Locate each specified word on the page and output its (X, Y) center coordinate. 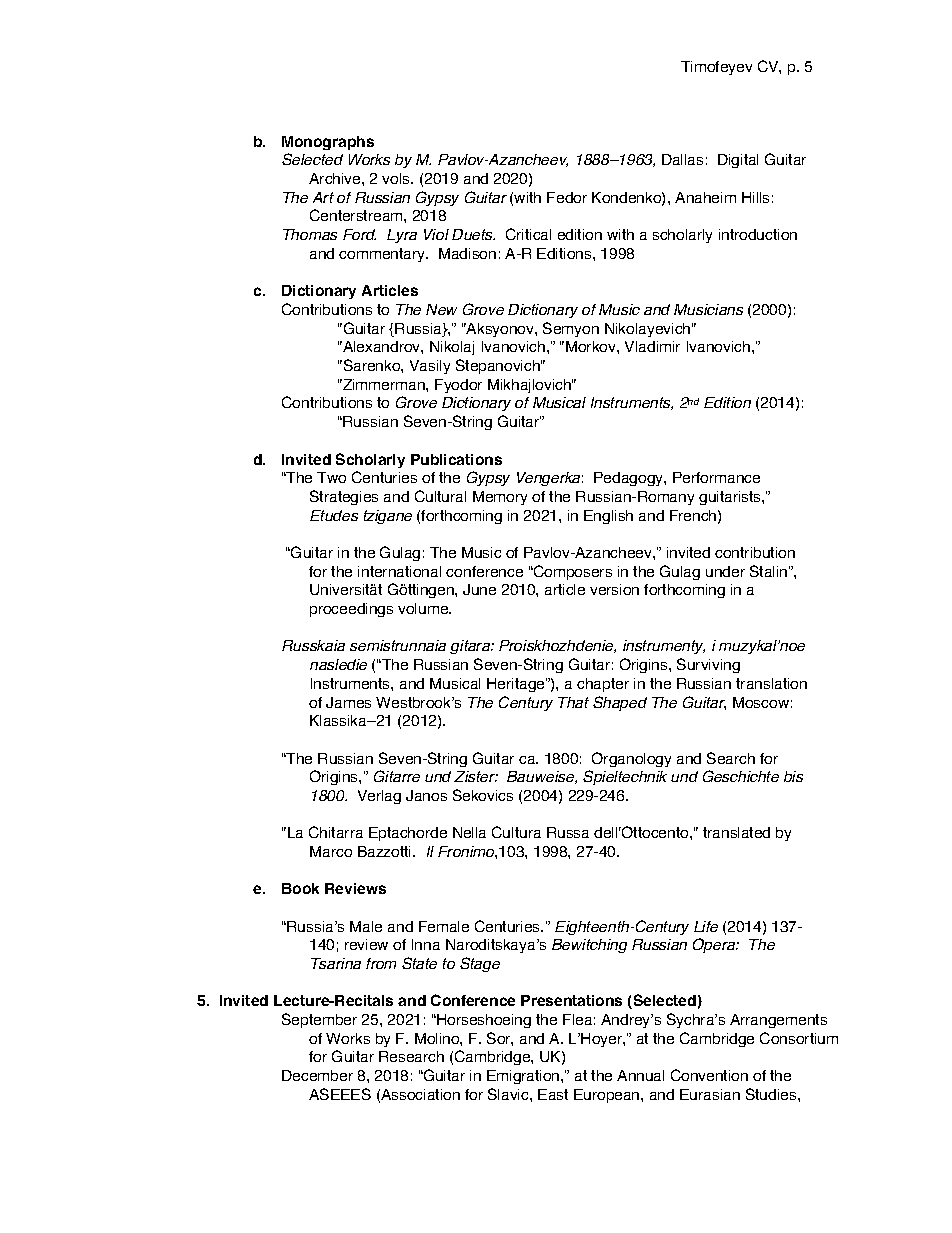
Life (706, 926)
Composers (572, 572)
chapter (603, 685)
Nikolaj (452, 348)
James (348, 702)
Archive (336, 178)
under (725, 571)
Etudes (334, 515)
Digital (738, 161)
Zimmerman (384, 384)
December (317, 1075)
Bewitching (589, 946)
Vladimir (652, 346)
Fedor (567, 197)
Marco (331, 851)
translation (771, 683)
